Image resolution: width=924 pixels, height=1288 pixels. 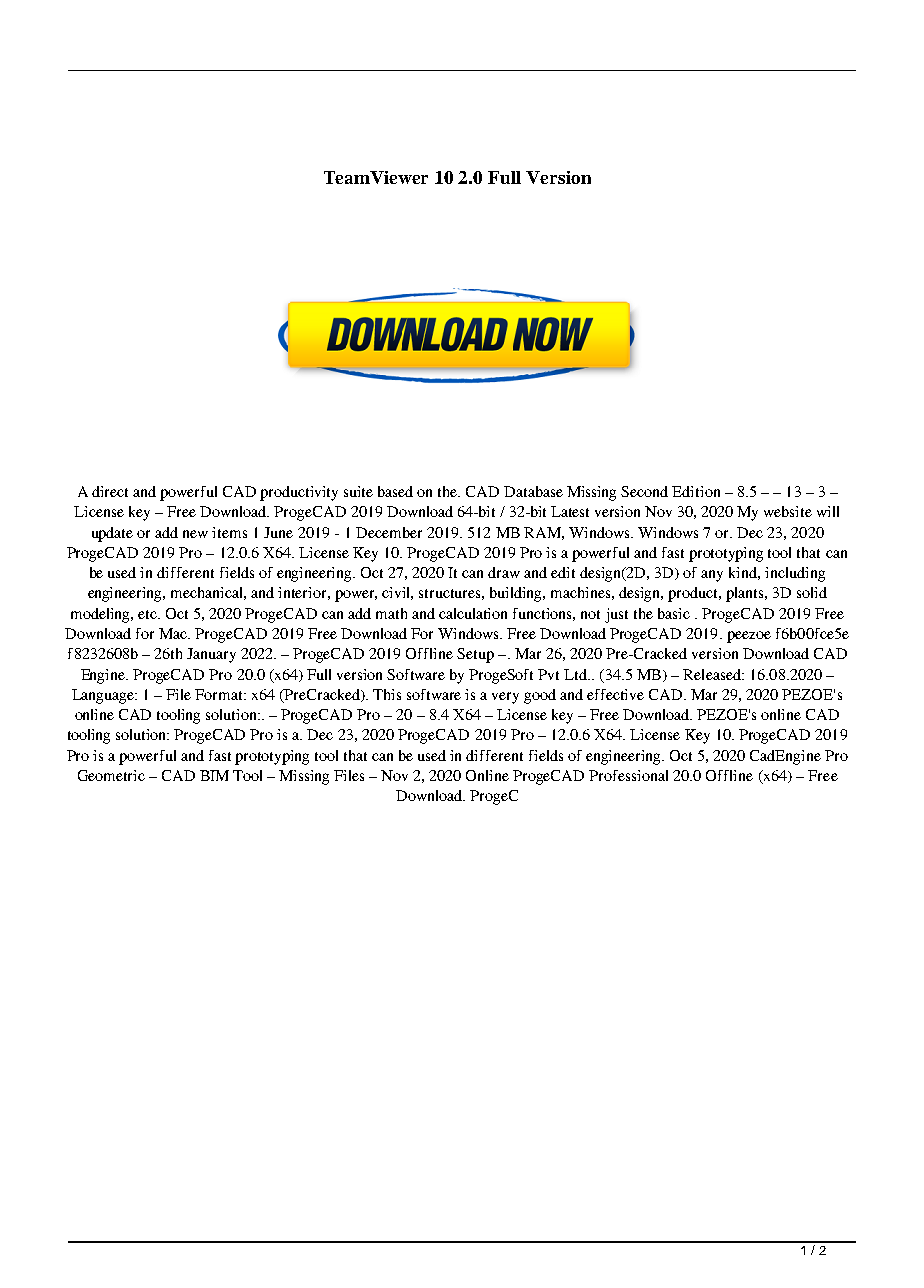 What do you see at coordinates (533, 491) in the screenshot?
I see `Database` at bounding box center [533, 491].
